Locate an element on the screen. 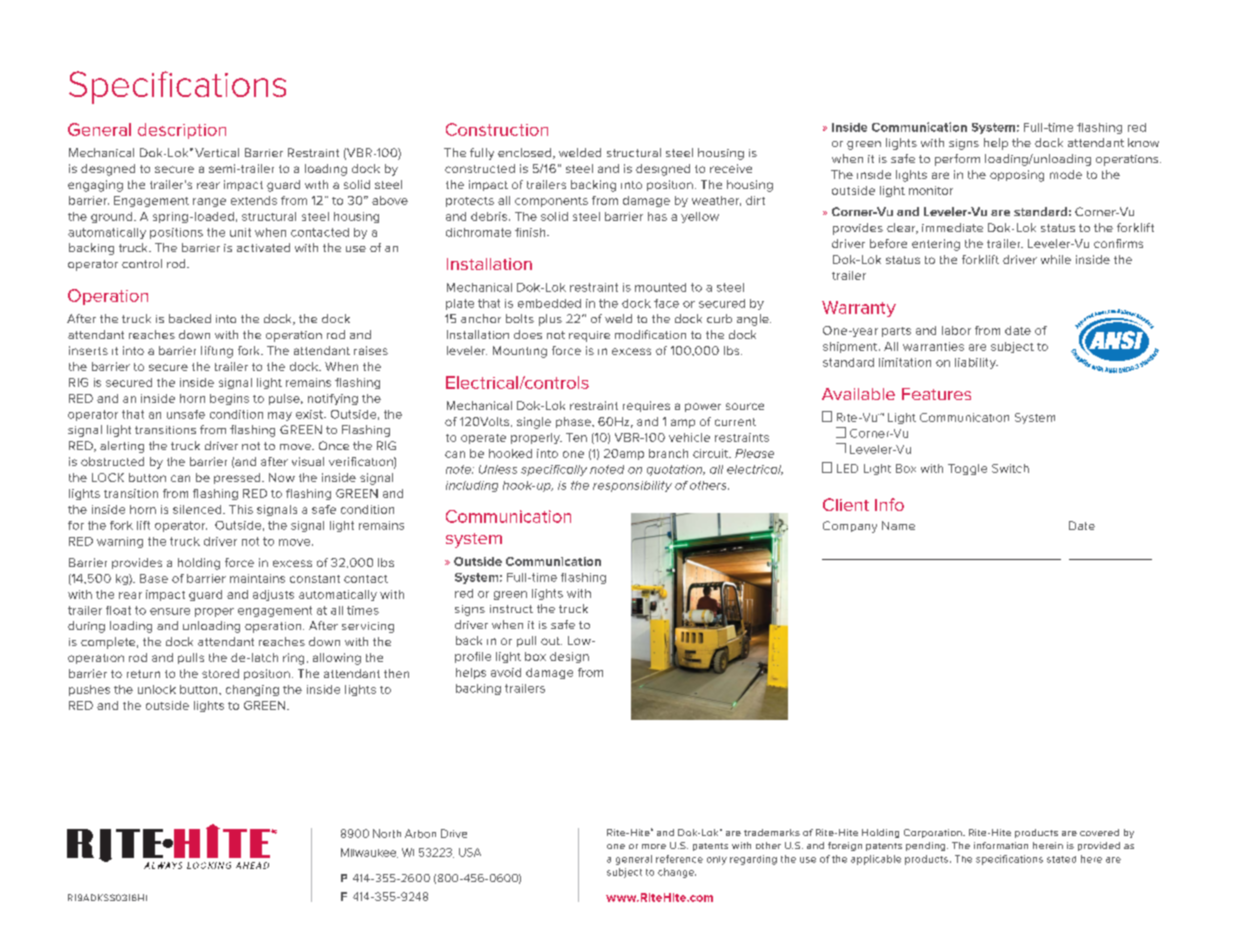  enclosed is located at coordinates (526, 153).
